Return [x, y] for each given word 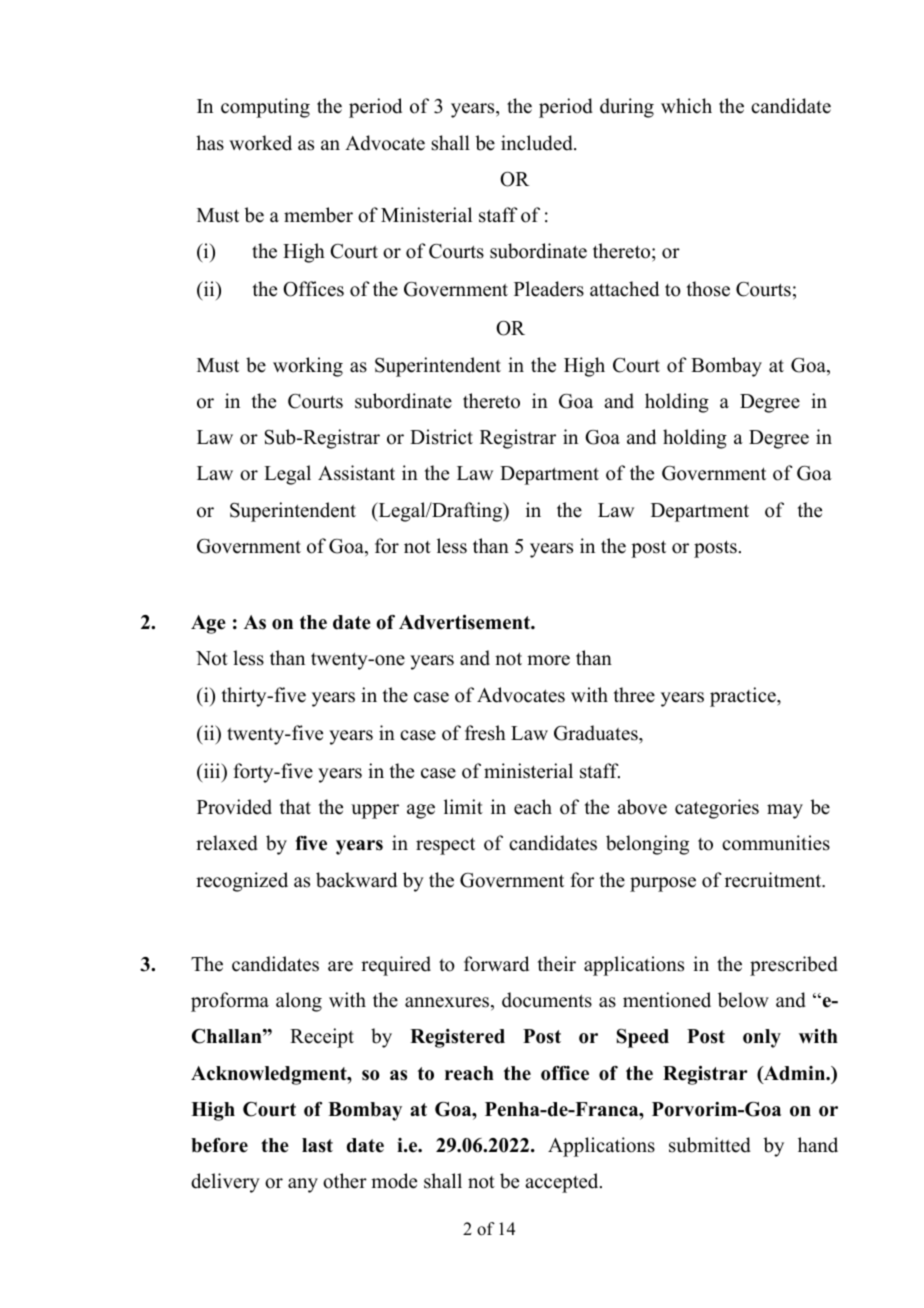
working [308, 367]
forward [496, 964]
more [548, 660]
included [538, 143]
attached [624, 289]
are [340, 966]
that [295, 806]
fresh [485, 733]
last [317, 1145]
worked [260, 143]
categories [717, 809]
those [708, 289]
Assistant [356, 473]
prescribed [794, 966]
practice [744, 697]
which [686, 106]
